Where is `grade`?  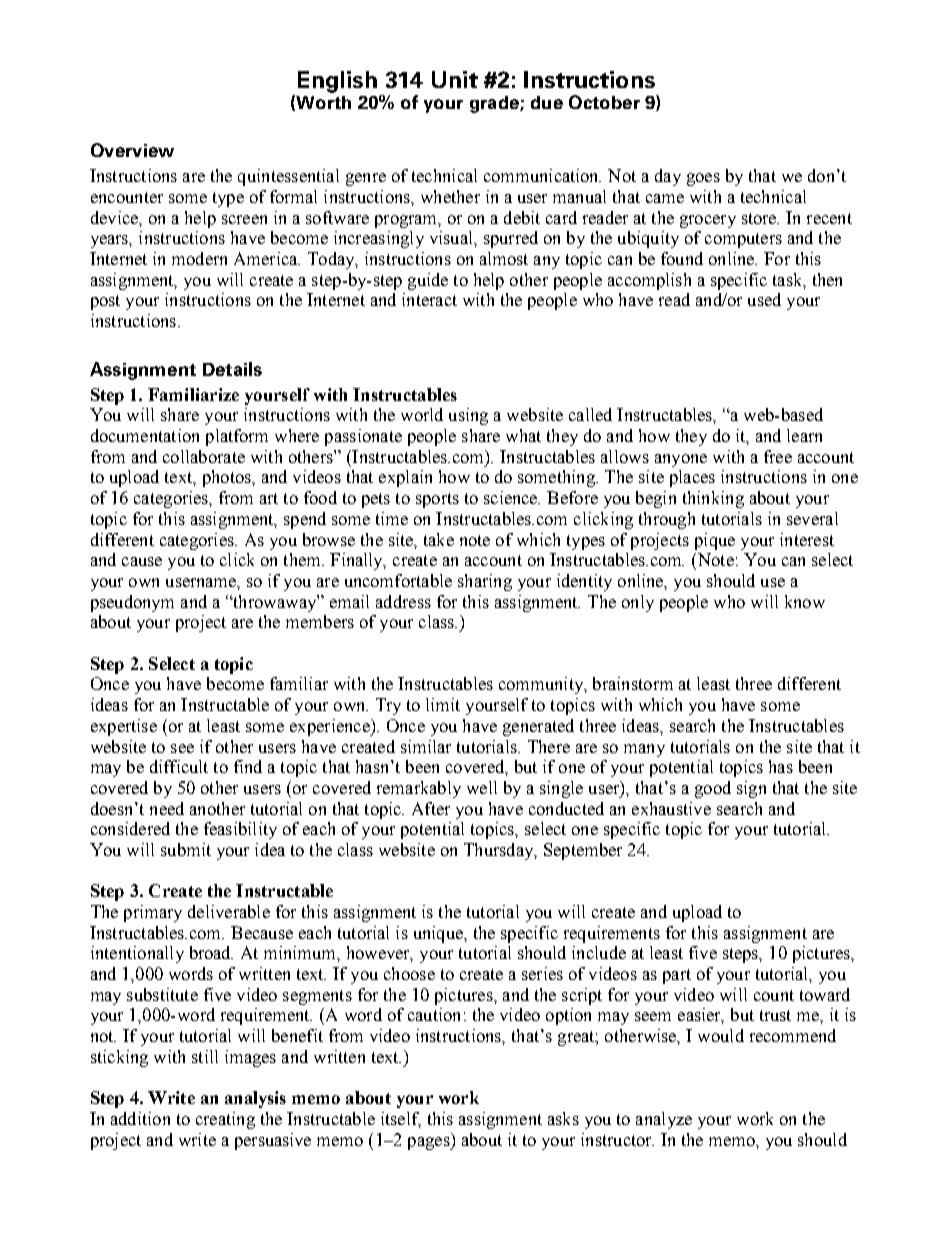
grade is located at coordinates (495, 104).
